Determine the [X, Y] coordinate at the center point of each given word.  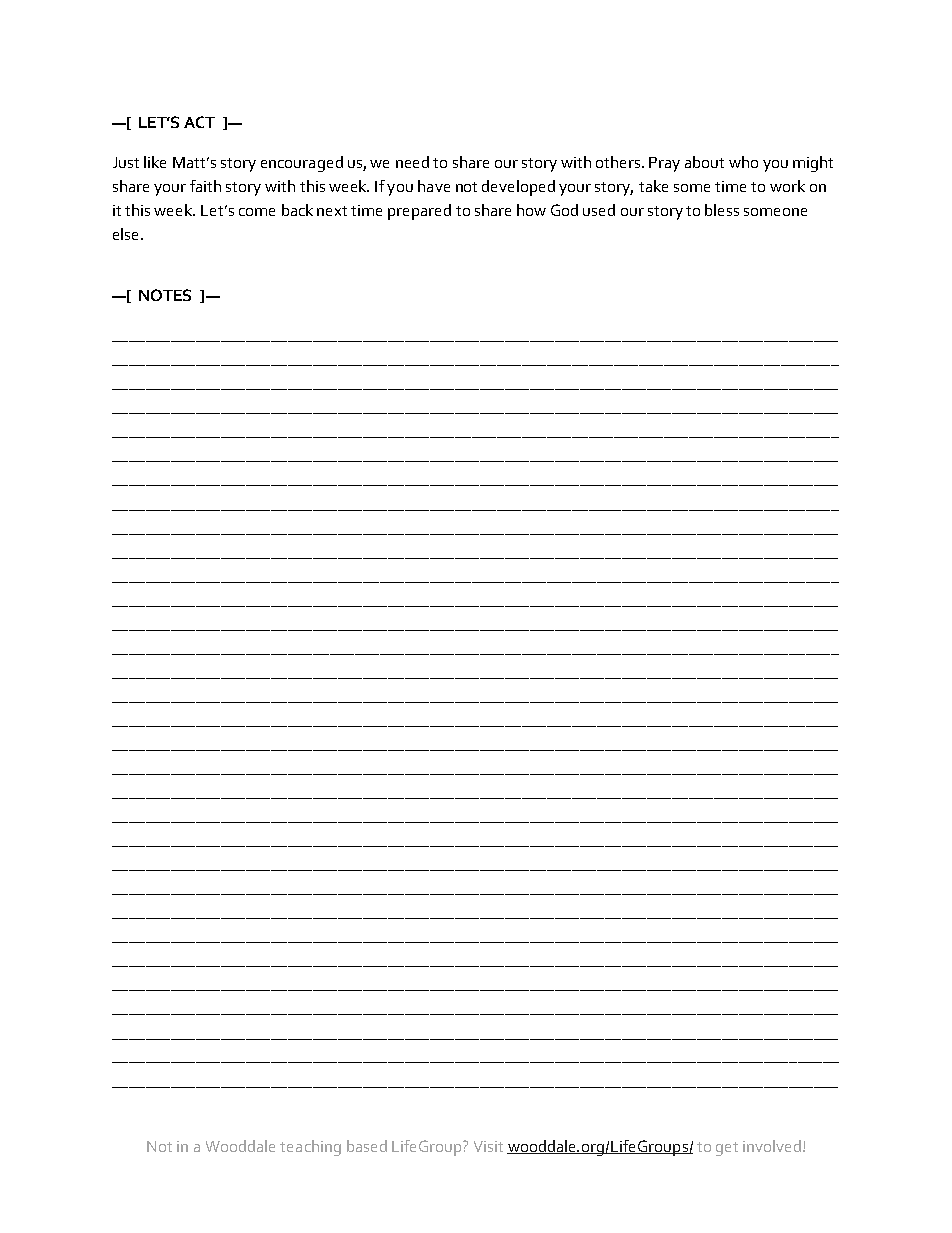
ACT [199, 122]
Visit [488, 1146]
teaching [310, 1148]
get [727, 1149]
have [434, 186]
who [743, 162]
